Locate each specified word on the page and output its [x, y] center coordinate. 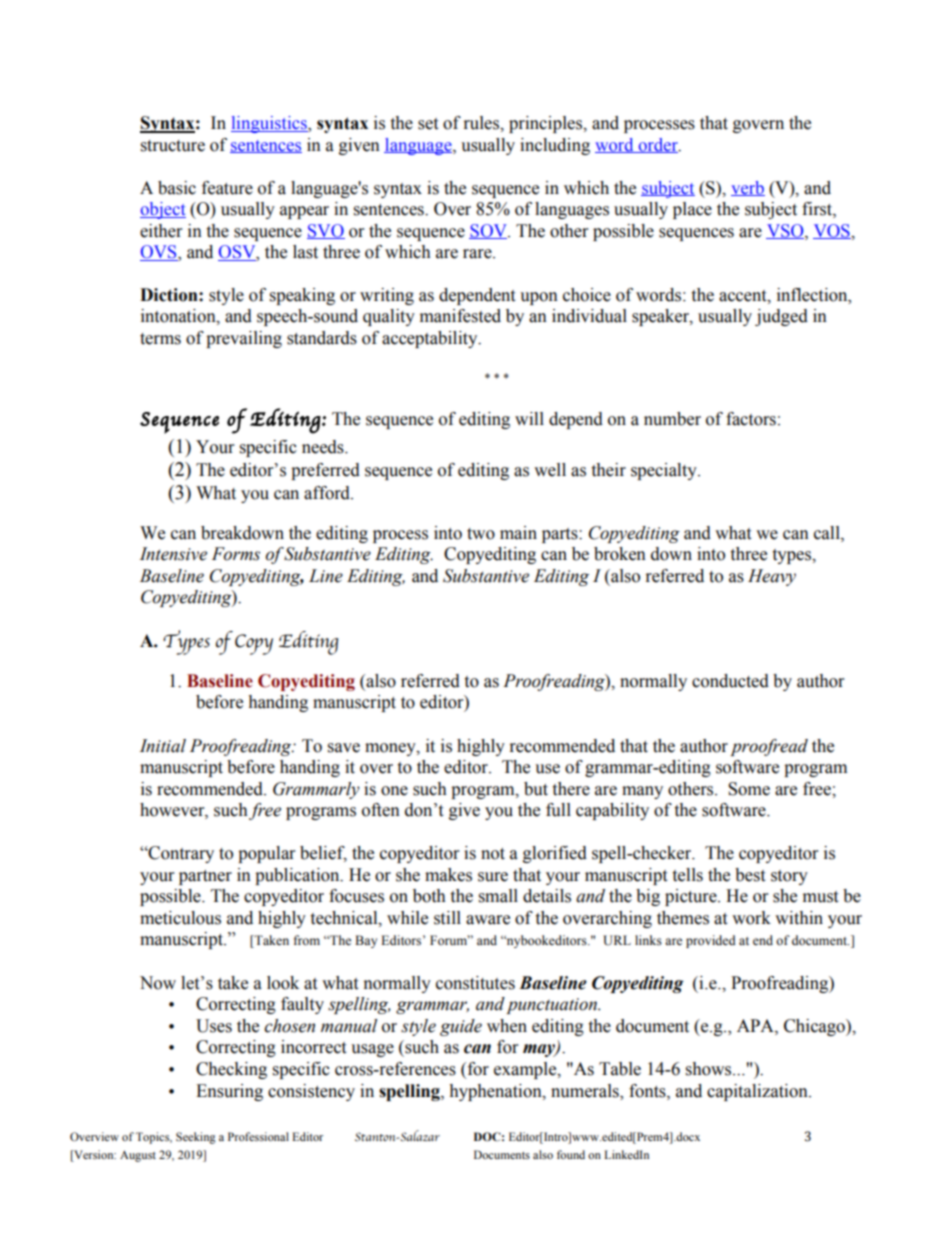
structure [173, 146]
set [428, 124]
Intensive [173, 554]
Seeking [196, 1138]
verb [748, 188]
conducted [730, 681]
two [481, 534]
